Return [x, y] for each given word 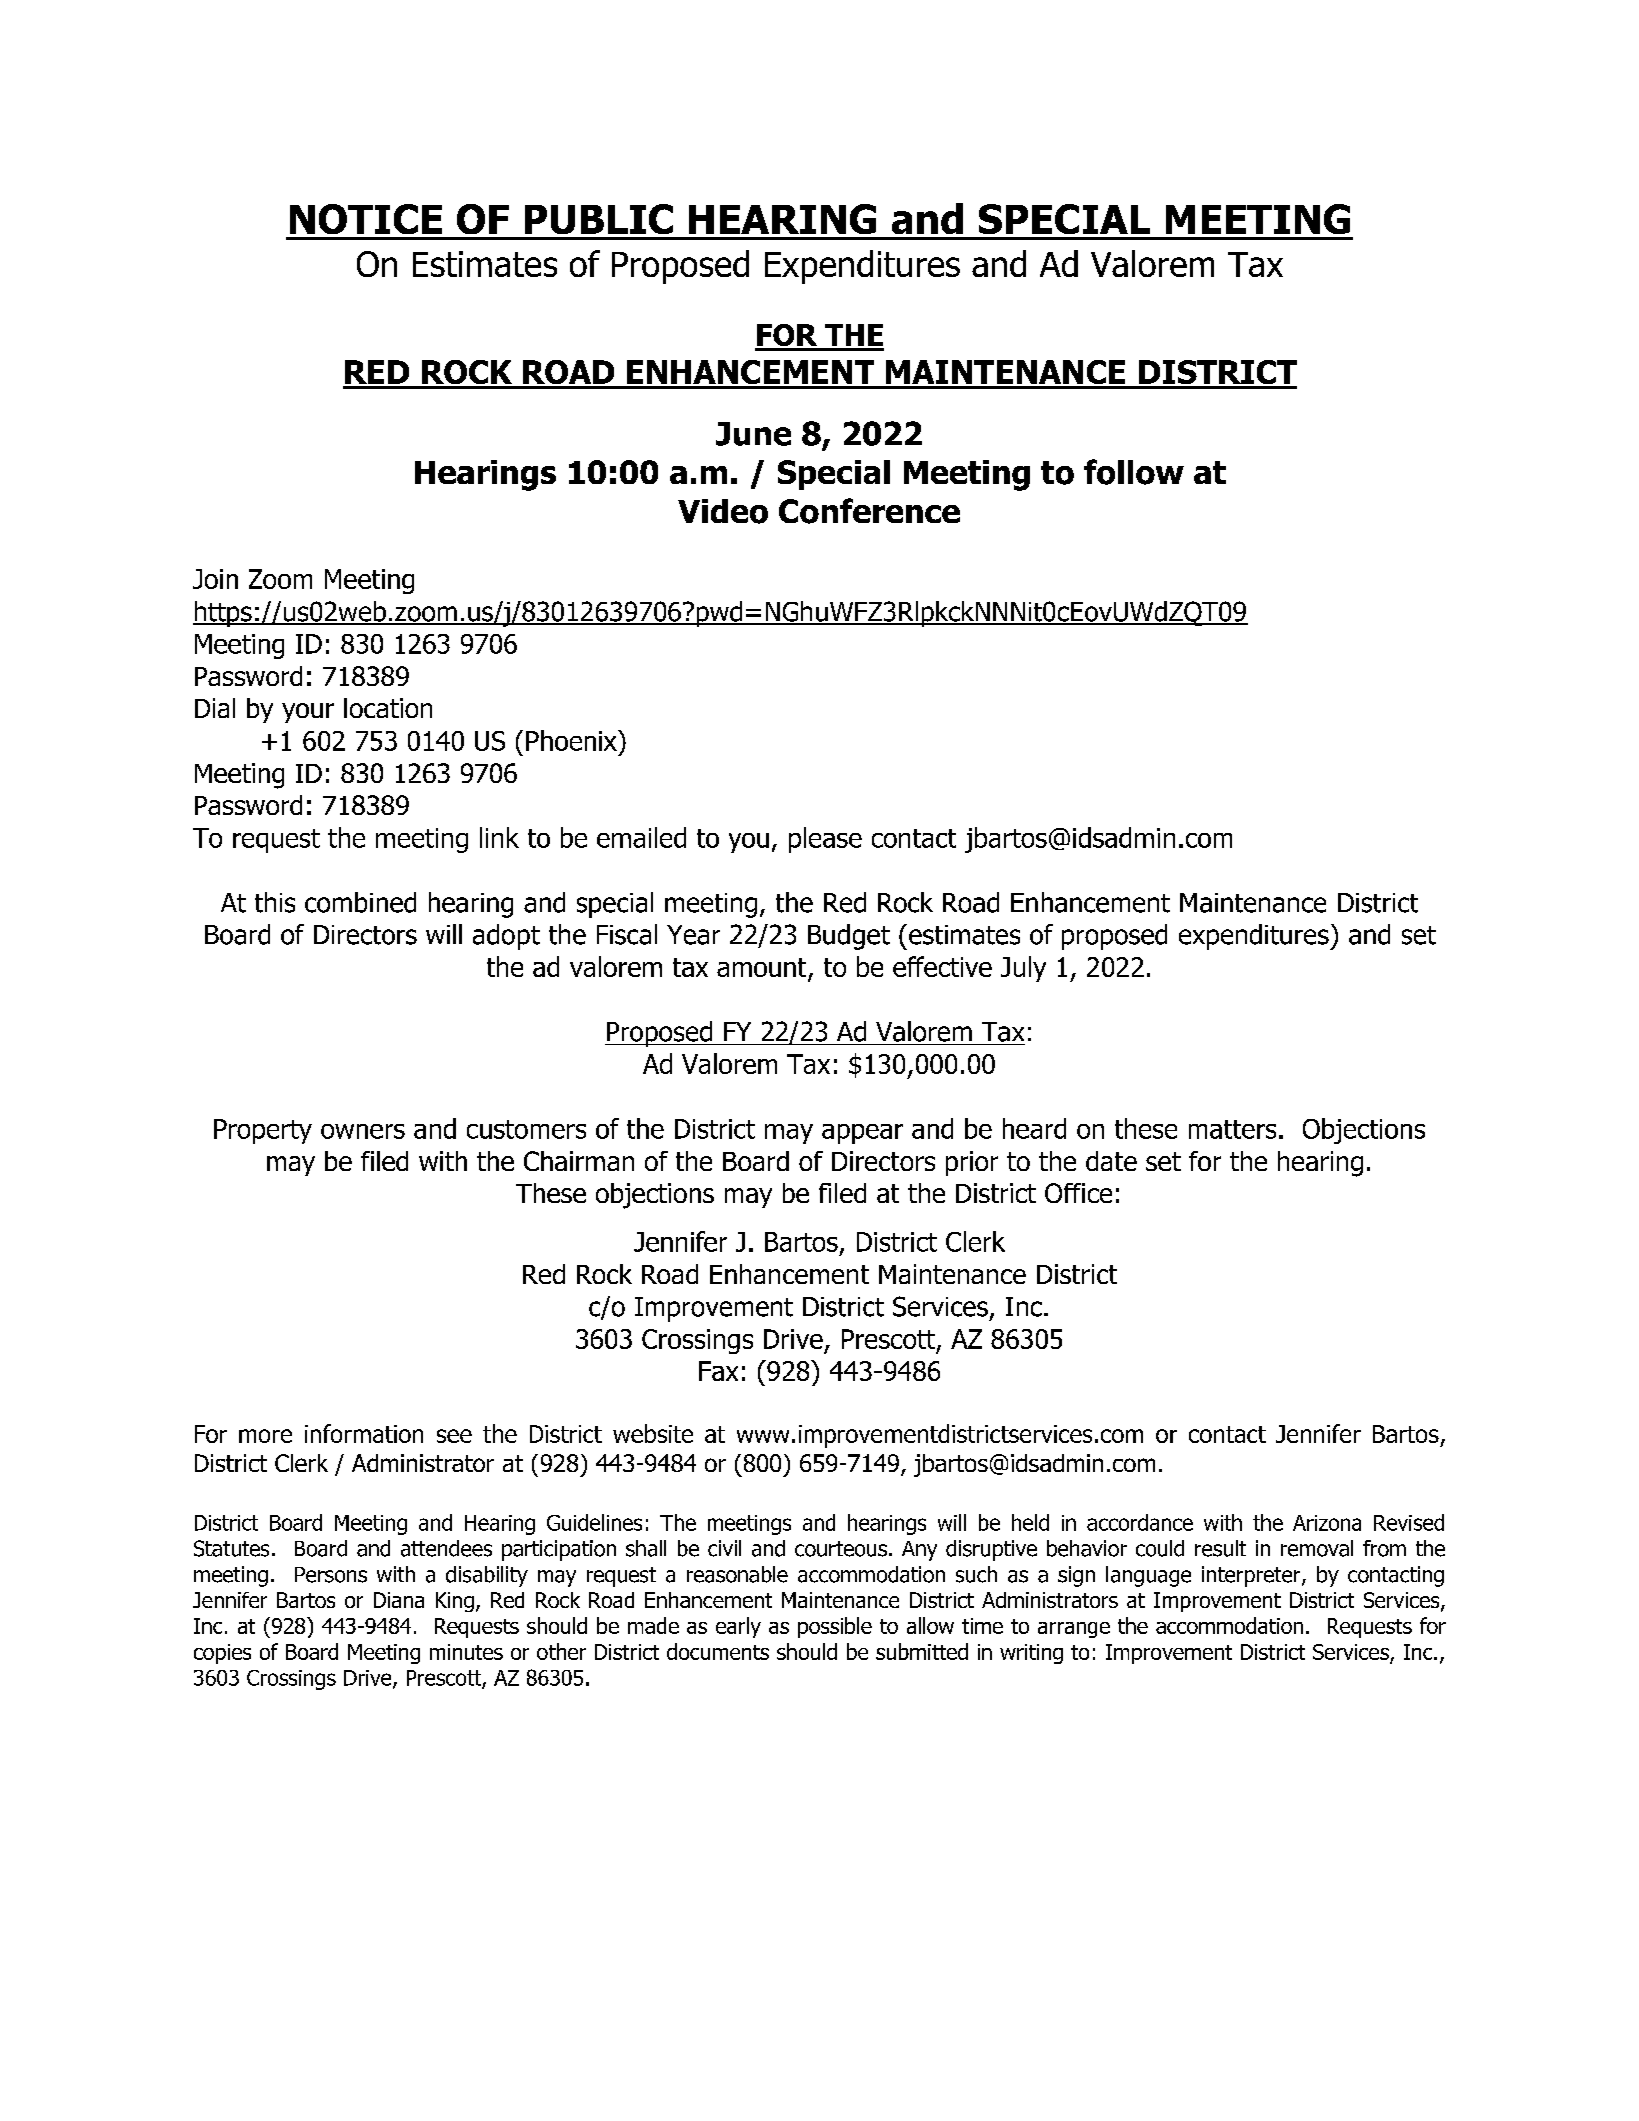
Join [215, 579]
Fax [718, 1371]
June [753, 434]
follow [1134, 472]
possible [835, 1627]
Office [1078, 1193]
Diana [399, 1600]
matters [1232, 1129]
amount [763, 969]
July [1023, 969]
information [364, 1433]
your [308, 713]
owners [363, 1131]
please [825, 840]
